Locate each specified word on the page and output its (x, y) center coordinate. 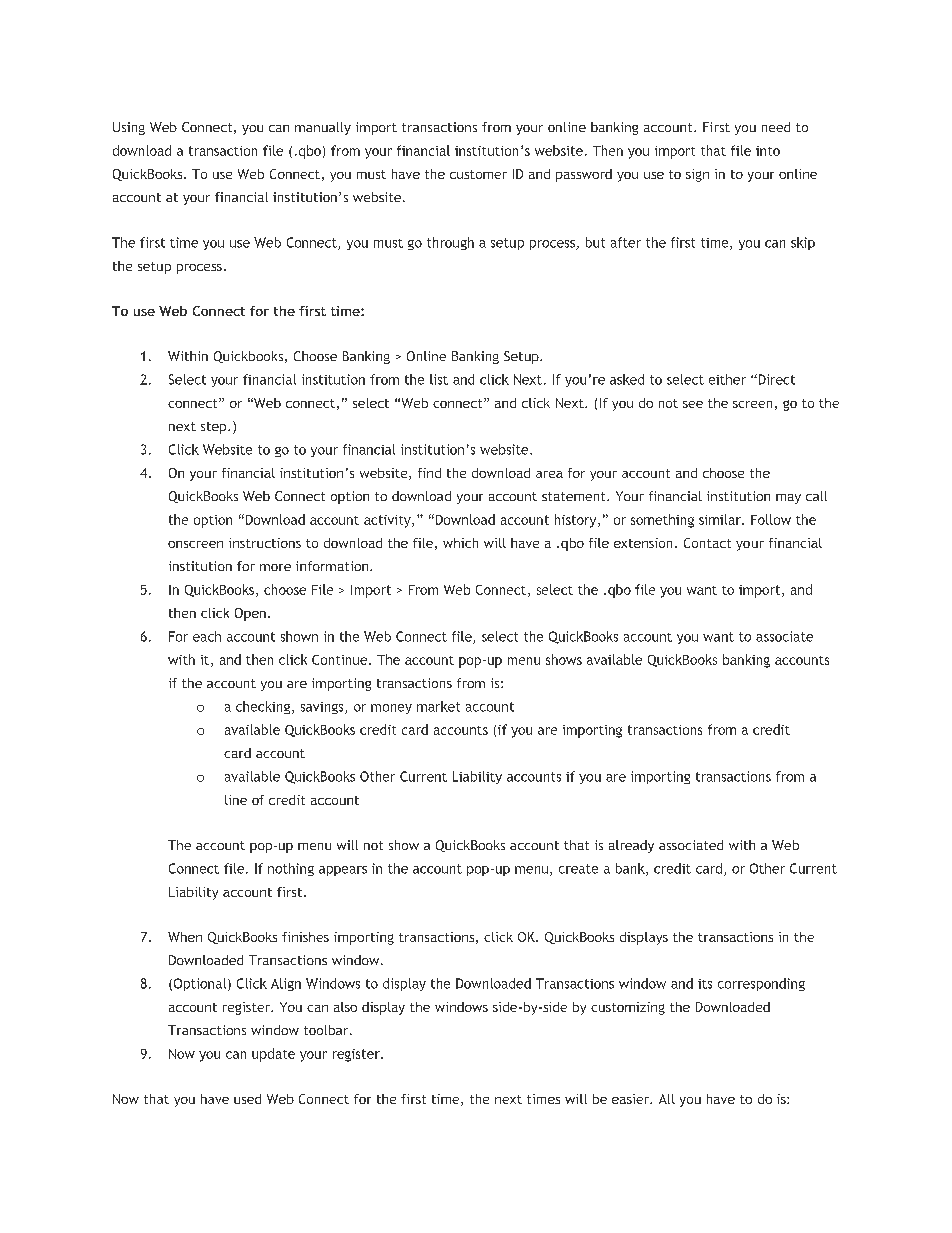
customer (478, 174)
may (788, 499)
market (438, 706)
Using (129, 128)
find (429, 473)
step (215, 428)
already (631, 846)
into (768, 151)
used (247, 1099)
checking (263, 707)
